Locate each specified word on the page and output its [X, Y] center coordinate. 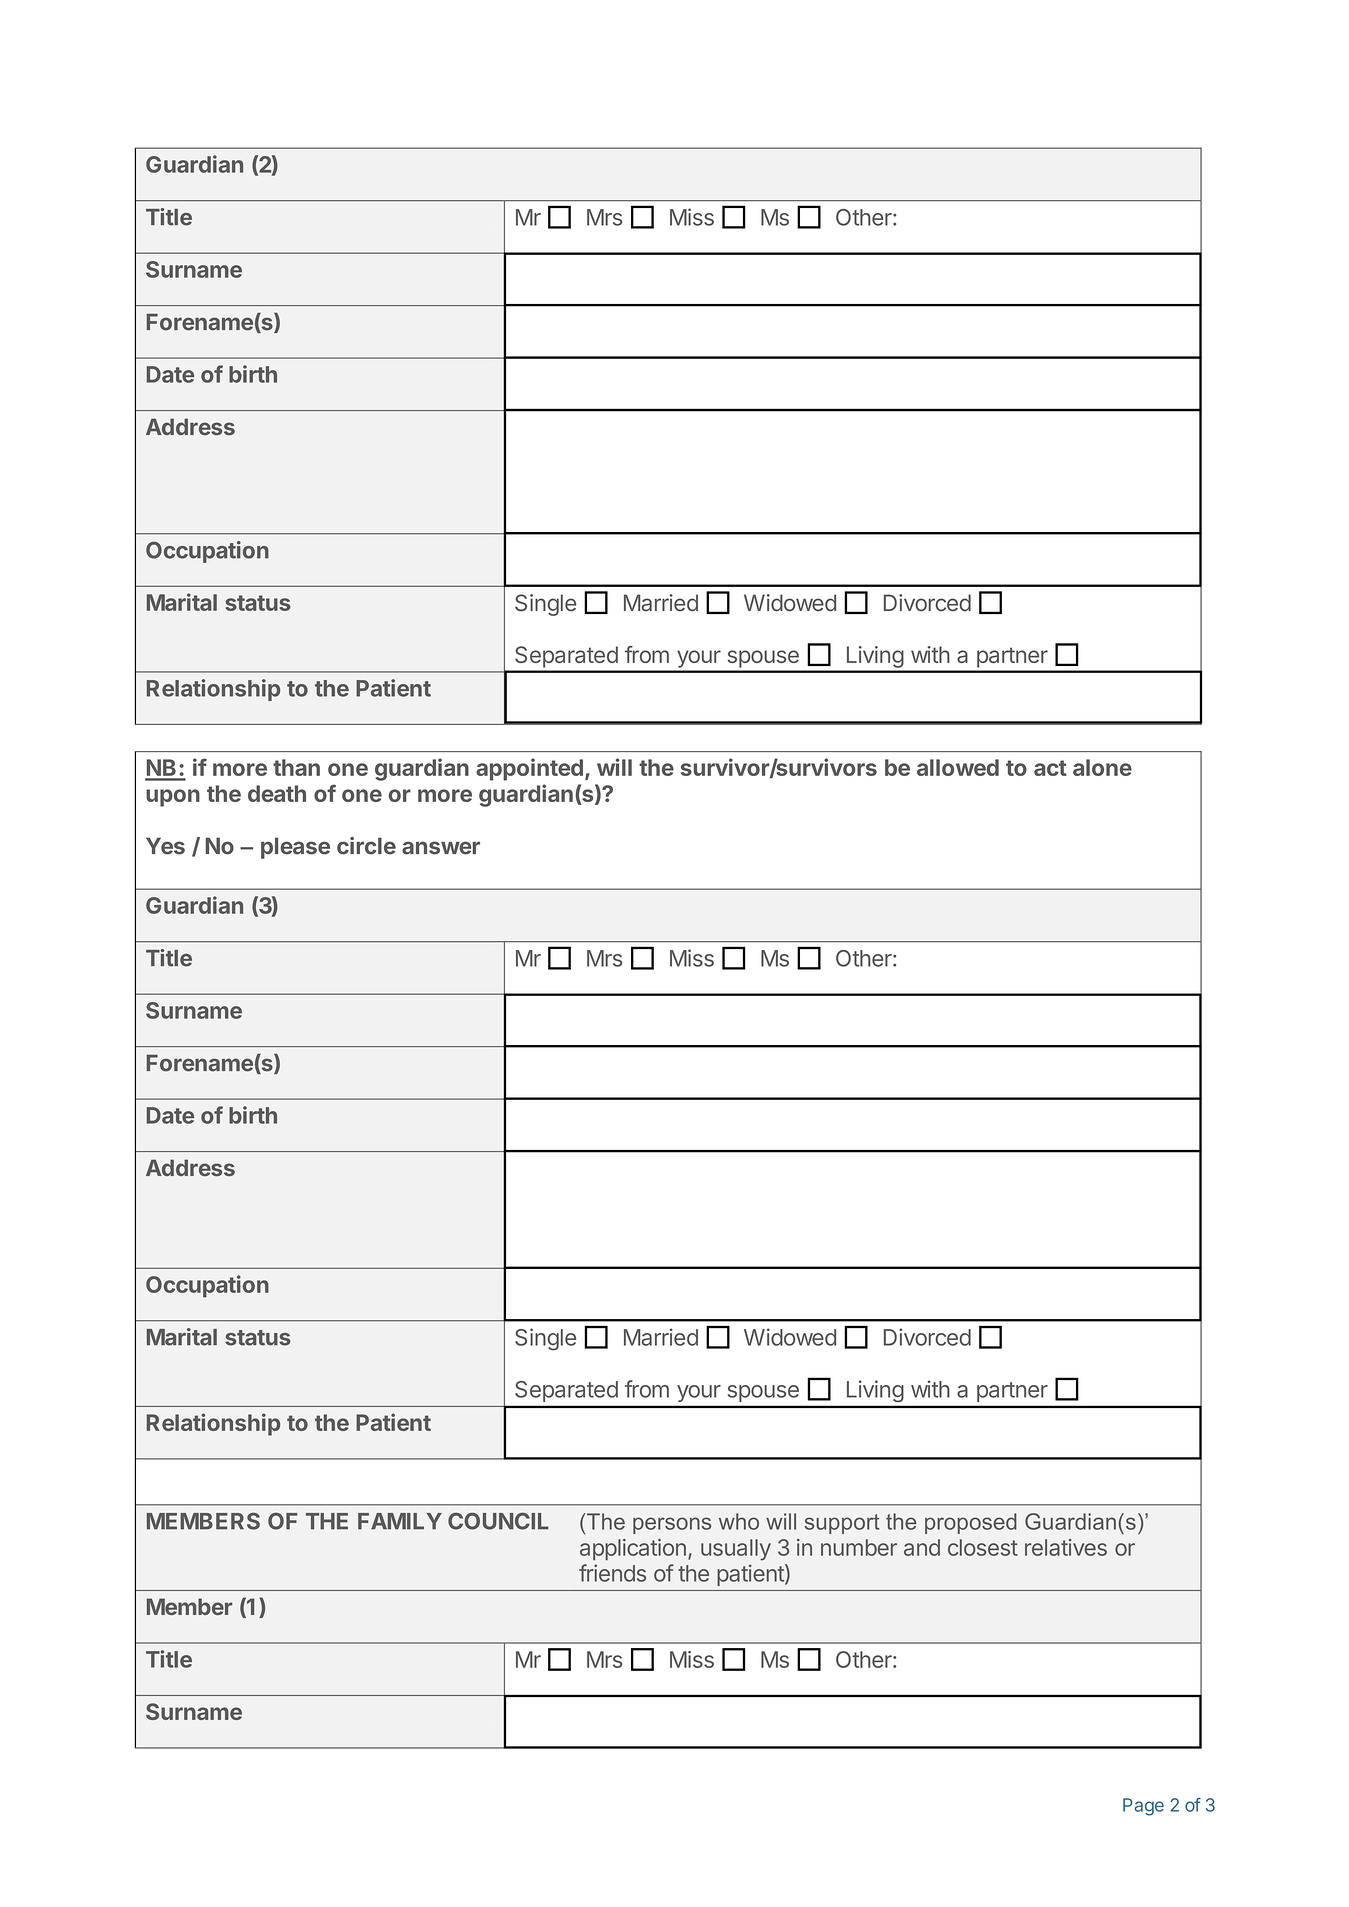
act [1050, 768]
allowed [958, 767]
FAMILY [400, 1521]
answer [441, 848]
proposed [971, 1523]
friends [612, 1573]
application [633, 1550]
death [277, 793]
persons [672, 1525]
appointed [529, 769]
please [295, 848]
